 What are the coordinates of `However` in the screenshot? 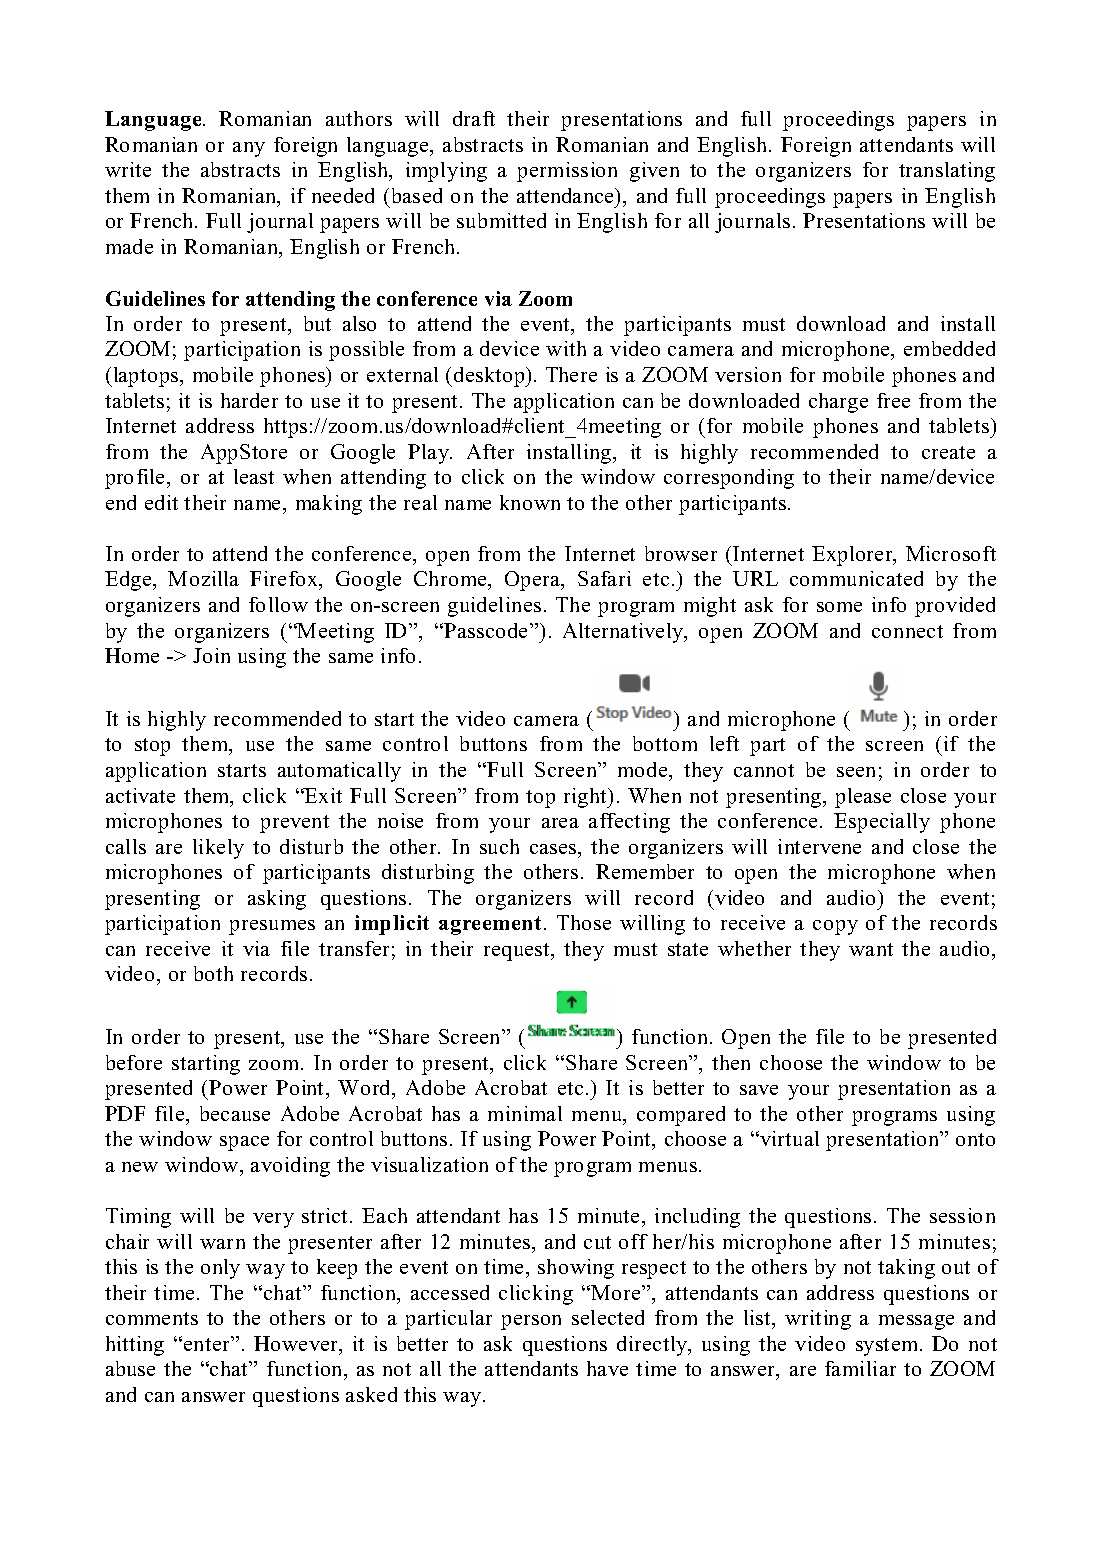 It's located at (297, 1343).
